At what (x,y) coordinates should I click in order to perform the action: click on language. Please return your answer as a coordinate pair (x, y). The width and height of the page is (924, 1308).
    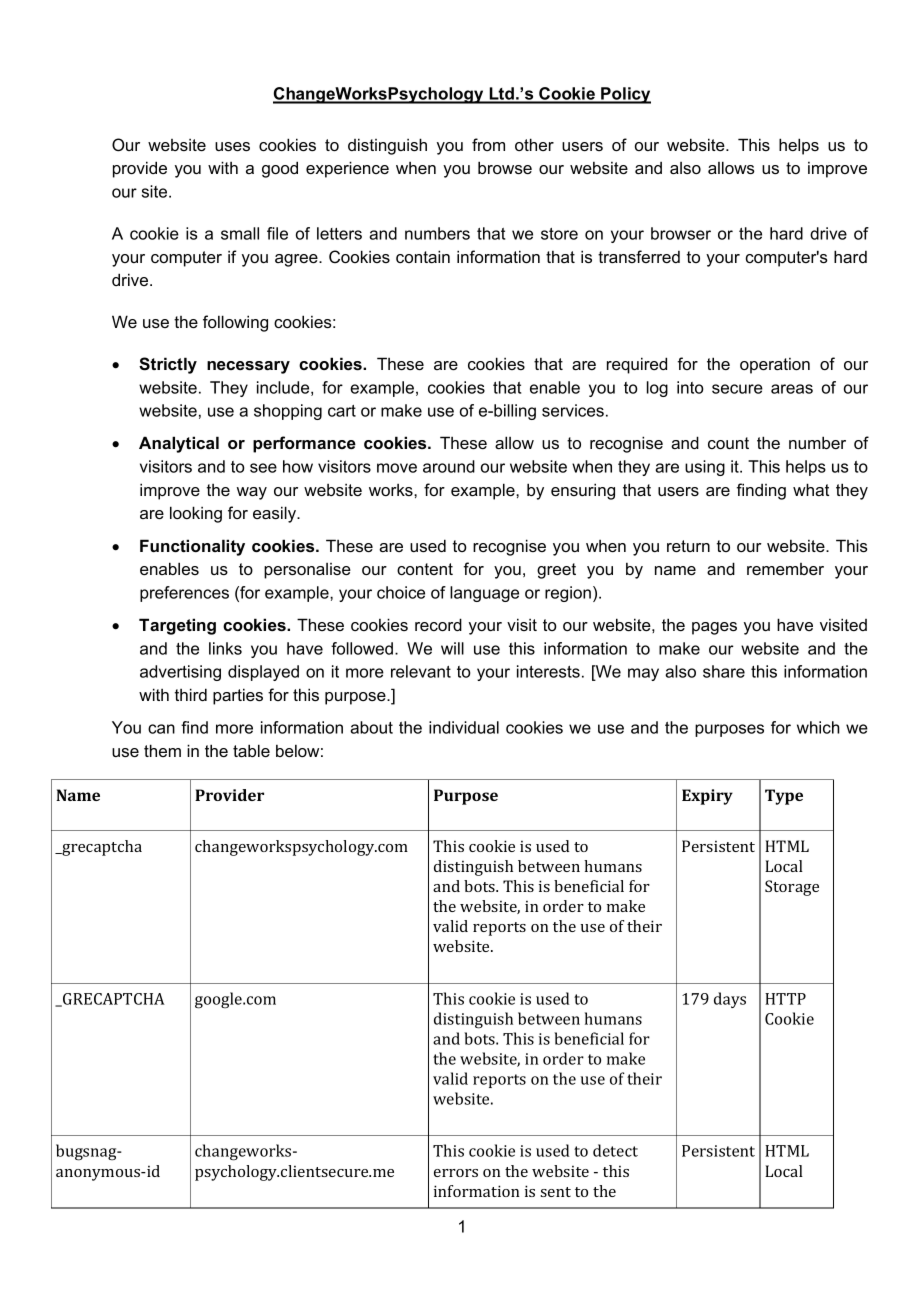
    Looking at the image, I should click on (484, 594).
